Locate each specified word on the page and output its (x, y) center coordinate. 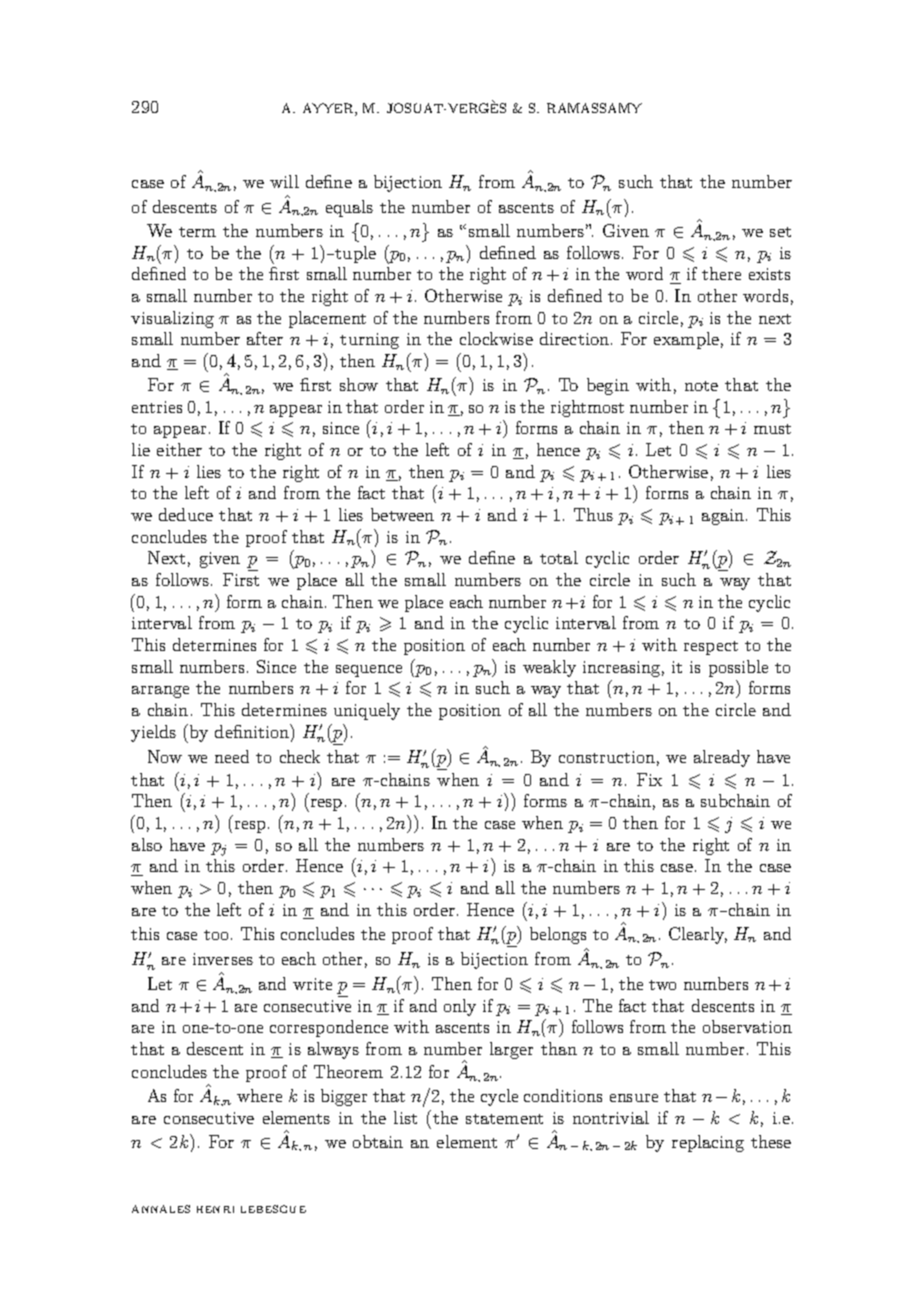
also (147, 844)
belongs (558, 935)
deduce (186, 514)
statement (504, 1119)
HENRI (215, 1209)
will (284, 181)
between (402, 514)
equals (349, 208)
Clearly (698, 935)
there (721, 273)
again (724, 517)
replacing (708, 1143)
